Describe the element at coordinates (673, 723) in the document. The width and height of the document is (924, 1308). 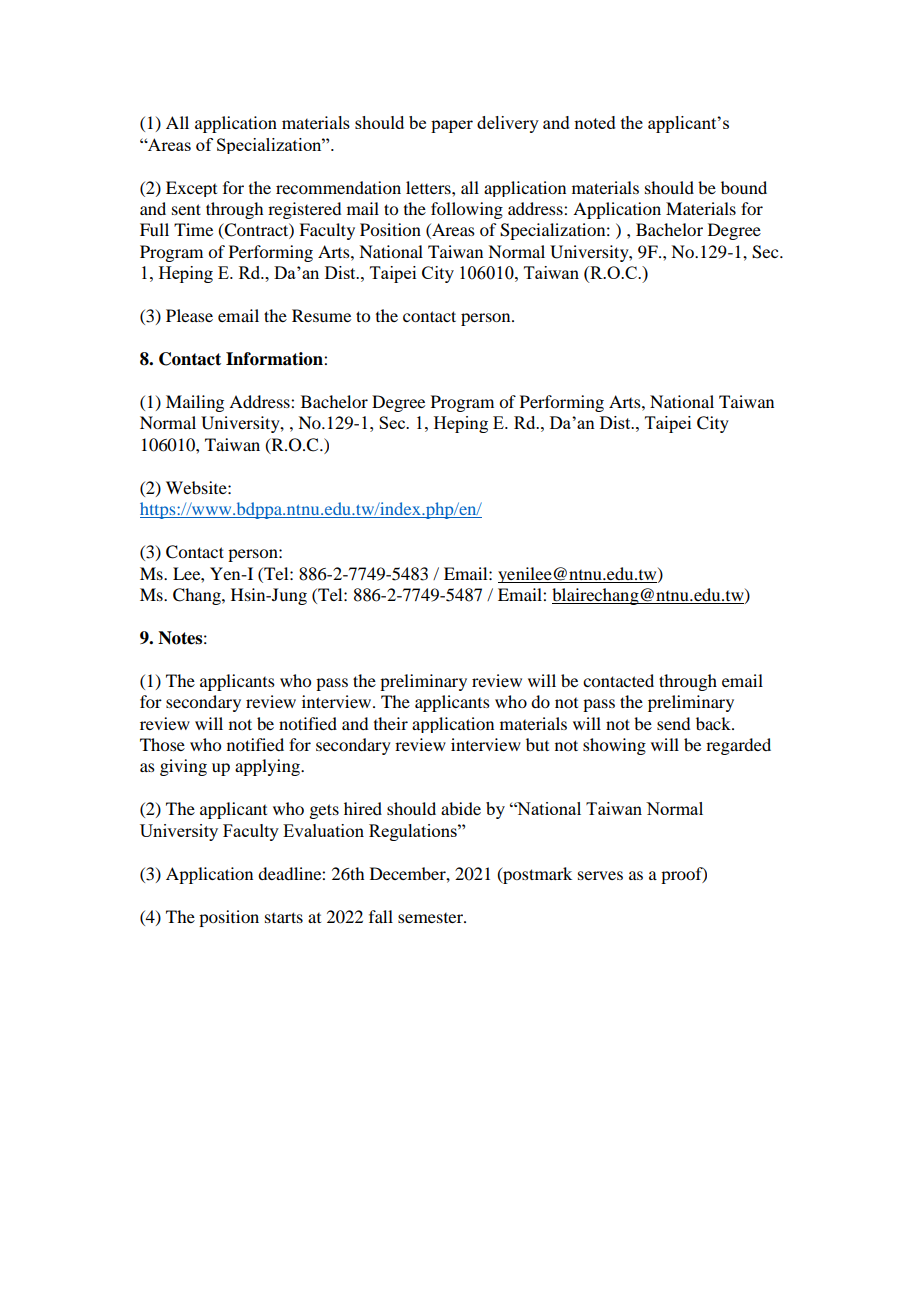
I see `send` at that location.
